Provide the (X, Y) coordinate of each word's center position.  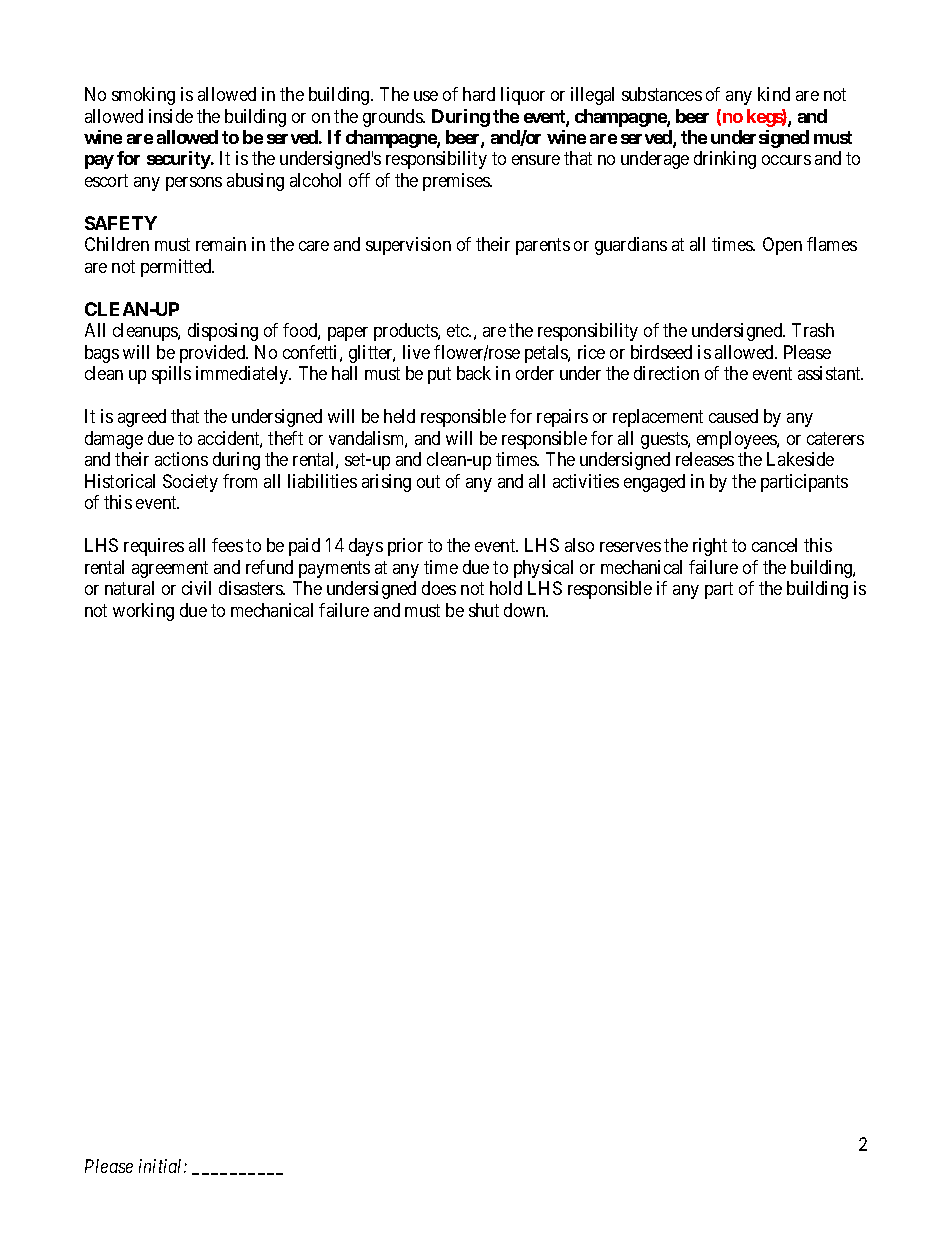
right (710, 547)
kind (774, 94)
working (143, 612)
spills (171, 375)
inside (171, 116)
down (526, 610)
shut (484, 610)
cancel (774, 545)
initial (162, 1166)
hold (506, 588)
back (474, 373)
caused (733, 416)
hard (479, 94)
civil (196, 588)
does (439, 588)
